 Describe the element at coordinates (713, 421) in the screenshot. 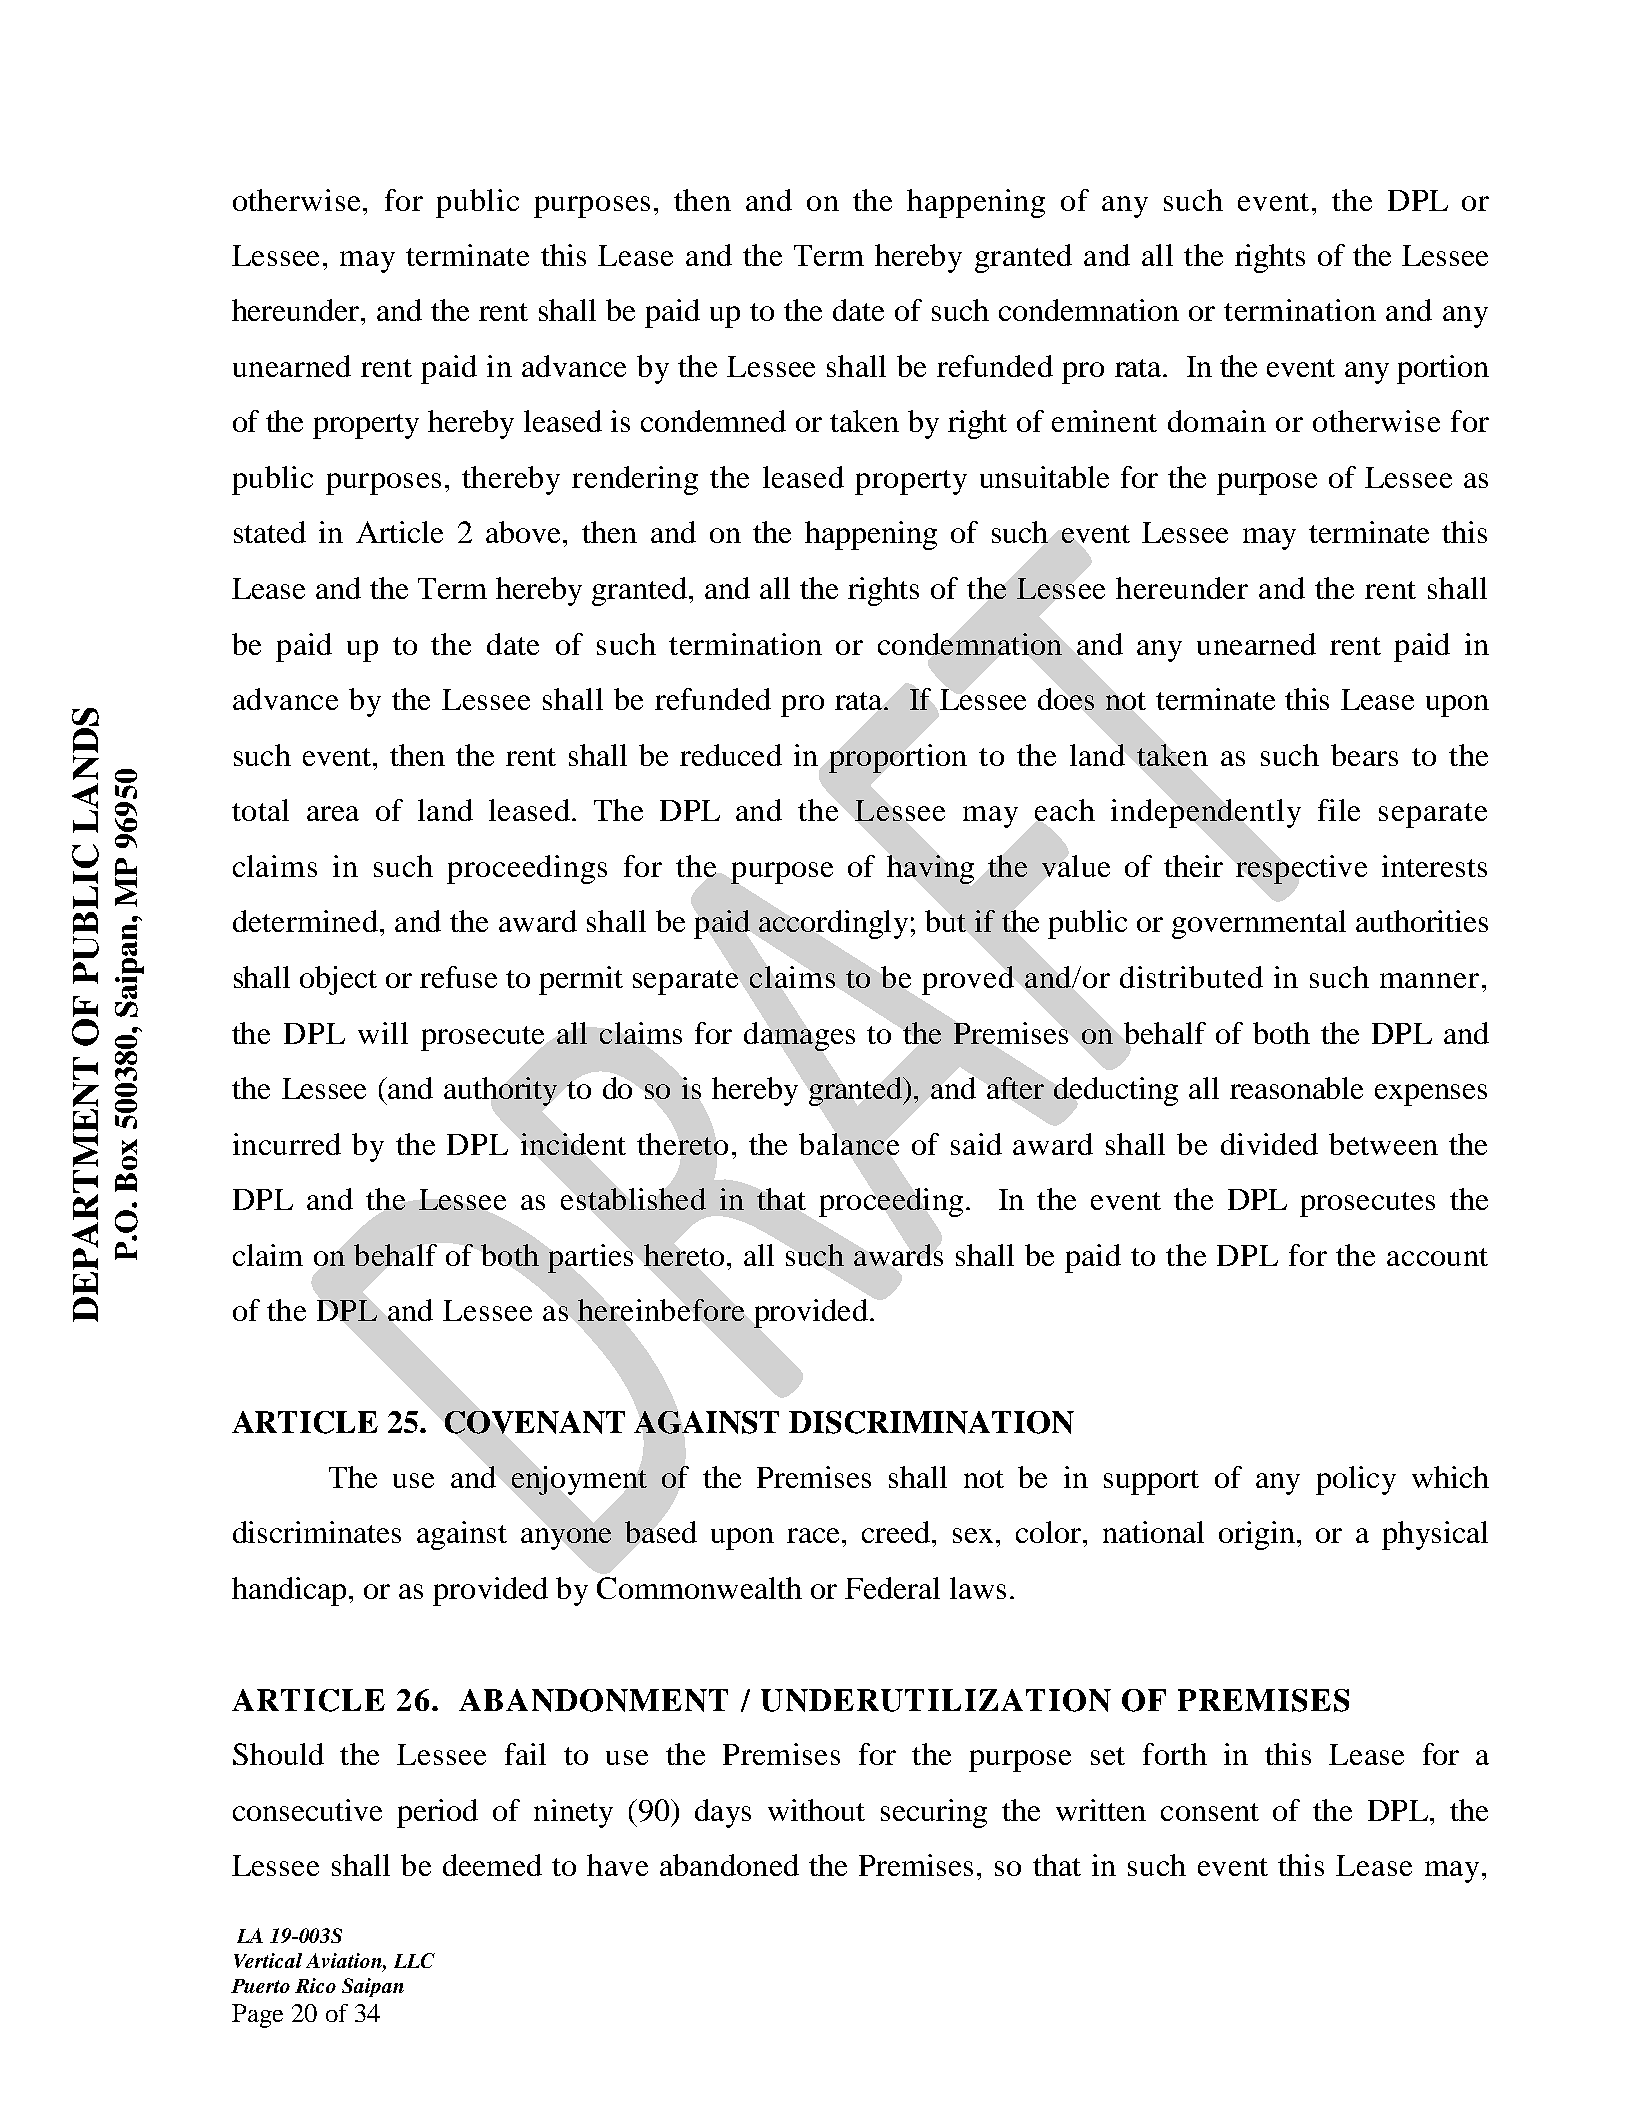

I see `condemned` at that location.
